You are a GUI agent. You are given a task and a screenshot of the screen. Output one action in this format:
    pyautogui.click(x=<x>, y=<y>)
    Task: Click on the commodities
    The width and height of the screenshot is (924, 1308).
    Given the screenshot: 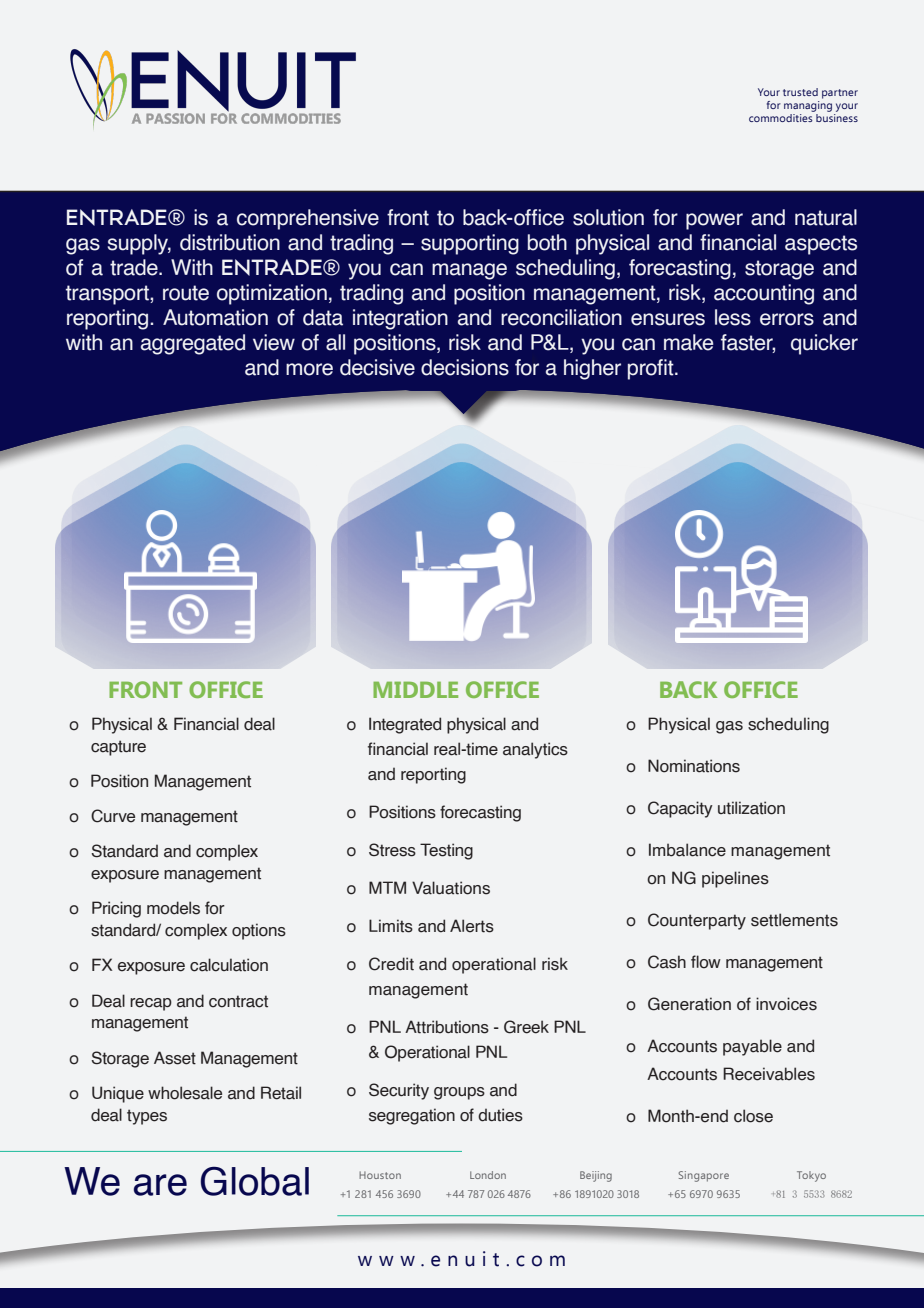 What is the action you would take?
    pyautogui.click(x=781, y=118)
